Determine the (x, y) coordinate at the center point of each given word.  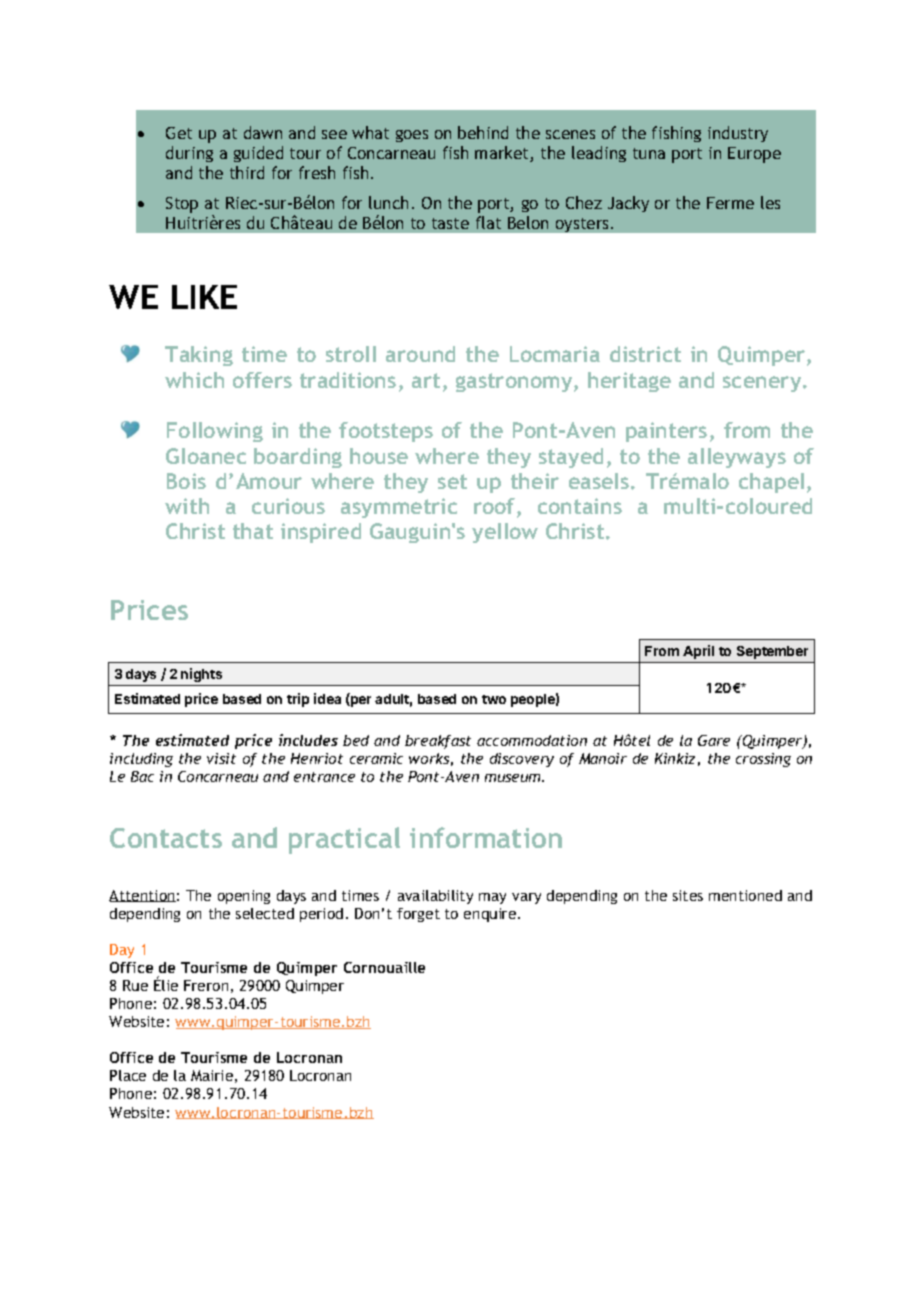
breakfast (438, 742)
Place (128, 1075)
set (452, 481)
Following (215, 432)
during (189, 154)
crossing (763, 760)
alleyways (737, 458)
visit (221, 758)
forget (418, 915)
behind (483, 132)
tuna (649, 153)
